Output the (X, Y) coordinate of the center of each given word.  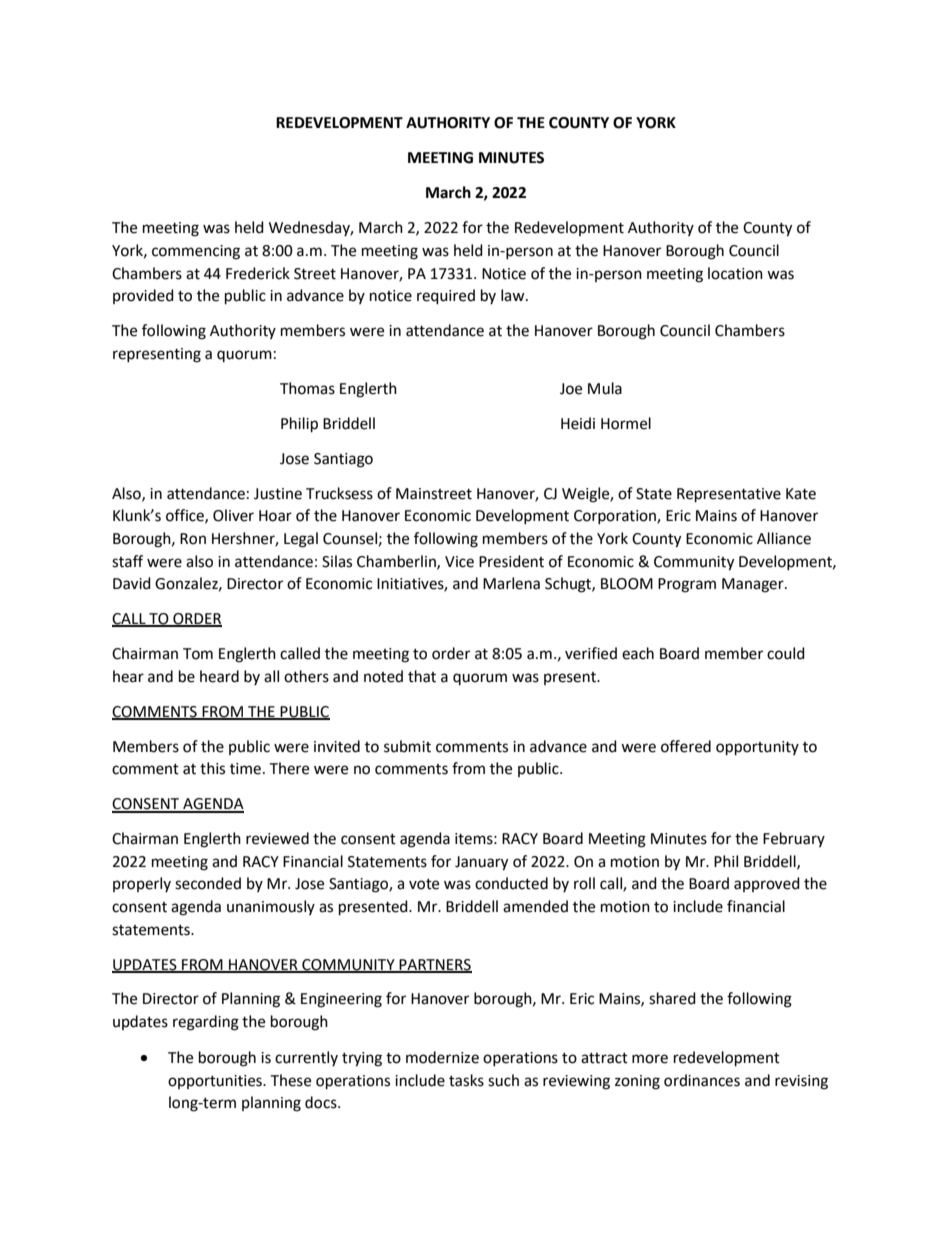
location (735, 273)
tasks (466, 1080)
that (422, 676)
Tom (198, 654)
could (786, 653)
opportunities (216, 1082)
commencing (196, 252)
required (446, 297)
